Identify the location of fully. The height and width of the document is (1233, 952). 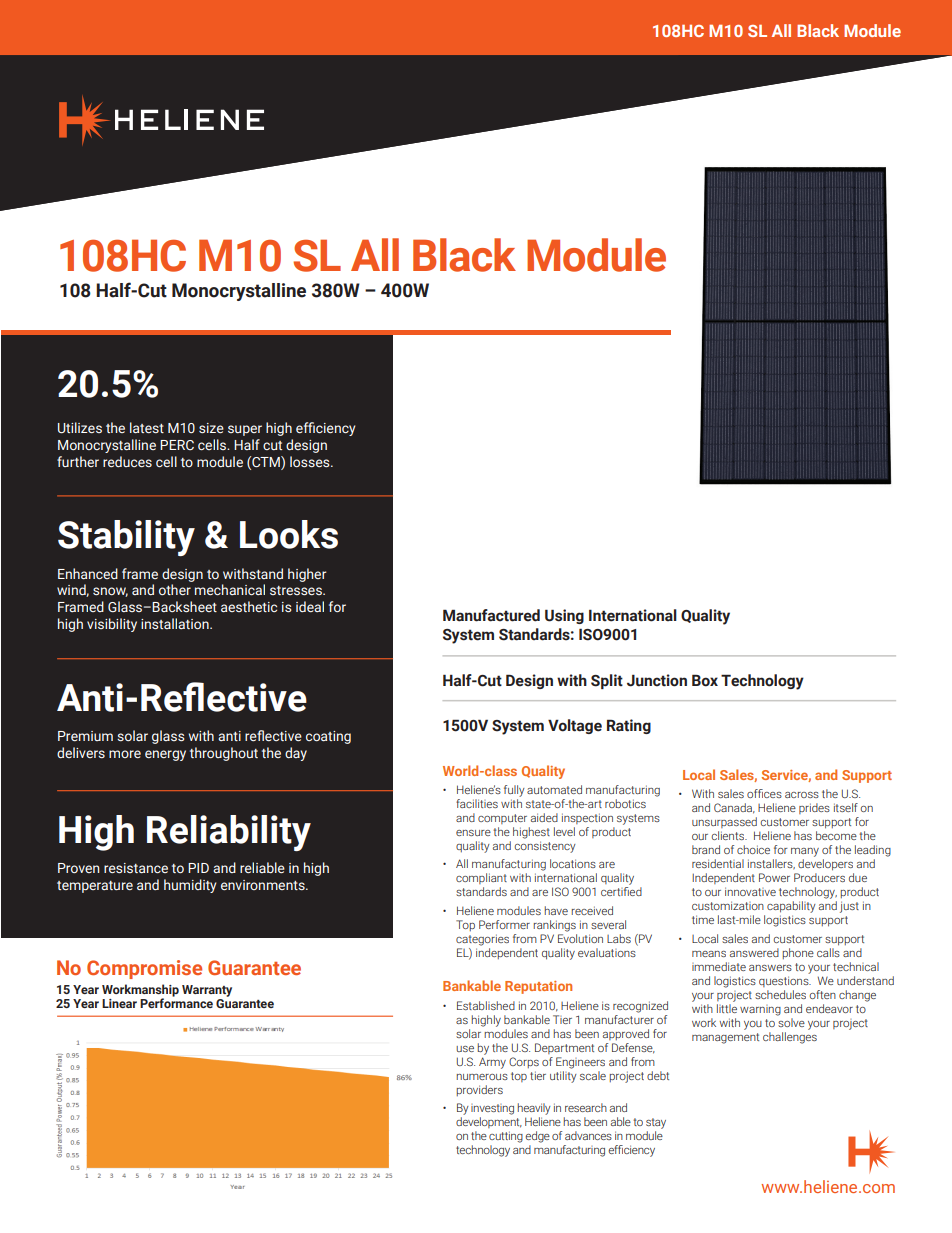
(514, 791).
